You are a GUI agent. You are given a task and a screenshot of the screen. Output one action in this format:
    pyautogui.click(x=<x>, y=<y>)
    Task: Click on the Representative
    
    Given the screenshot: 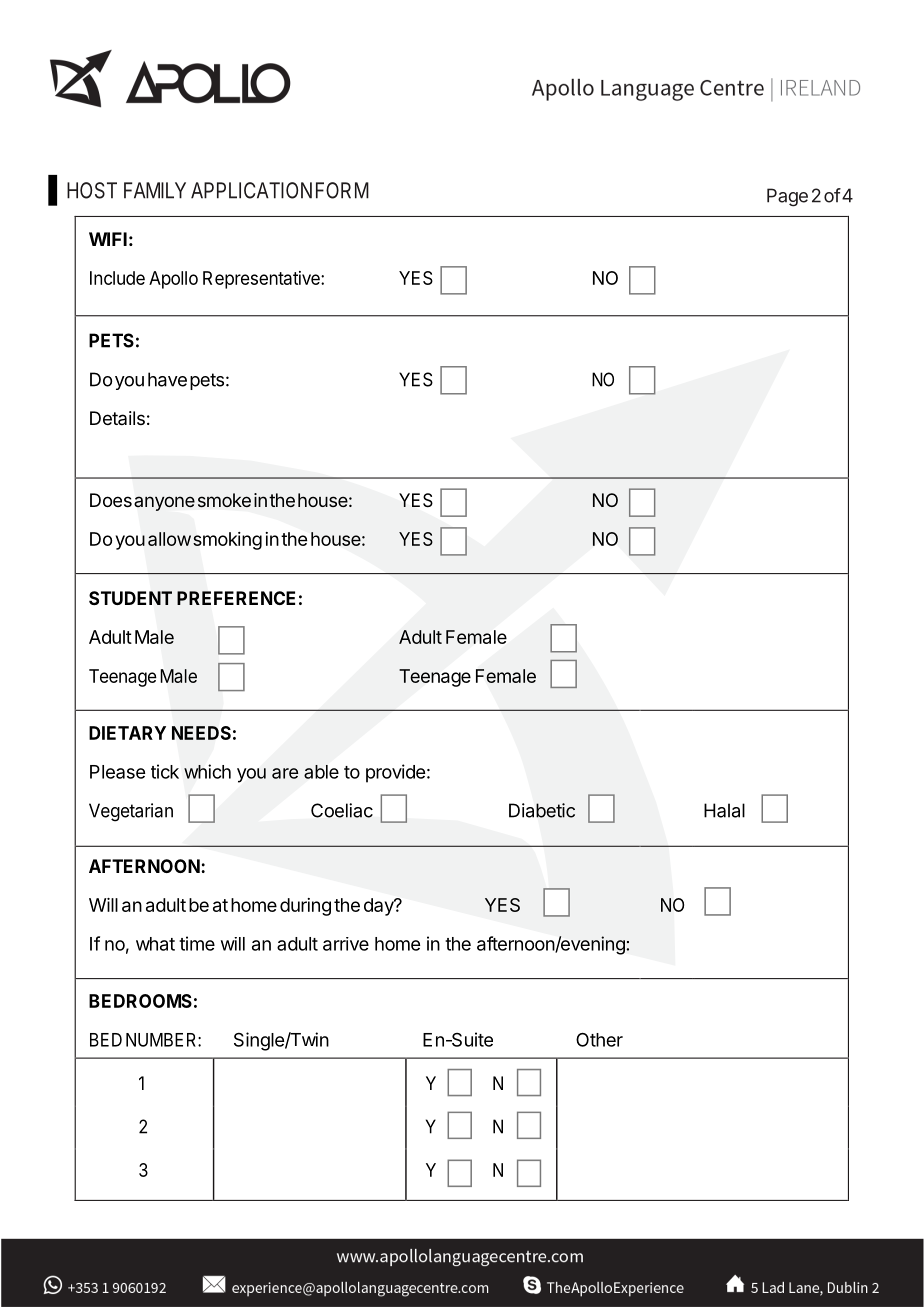 What is the action you would take?
    pyautogui.click(x=262, y=280)
